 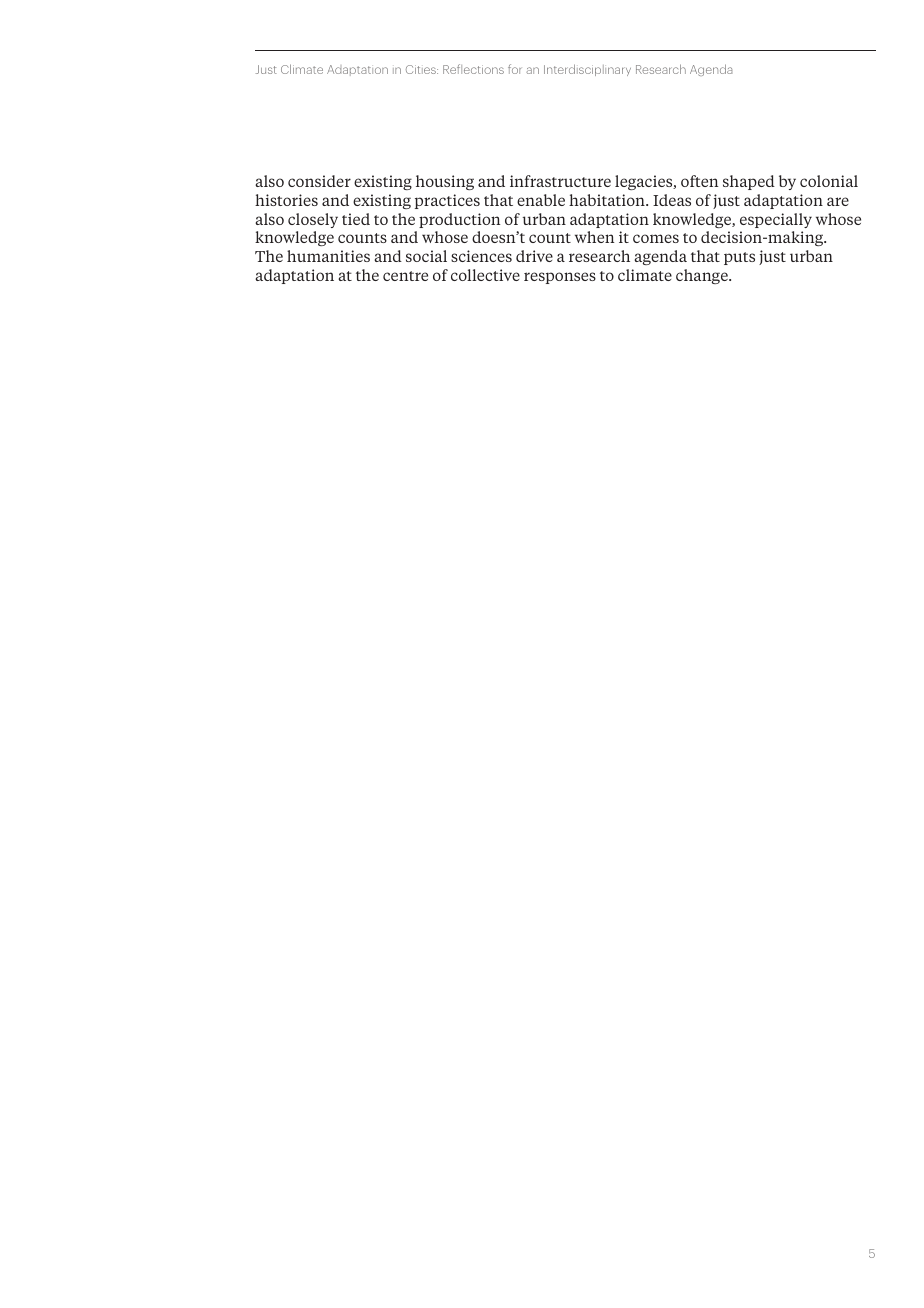 I want to click on legacies, so click(x=645, y=182).
